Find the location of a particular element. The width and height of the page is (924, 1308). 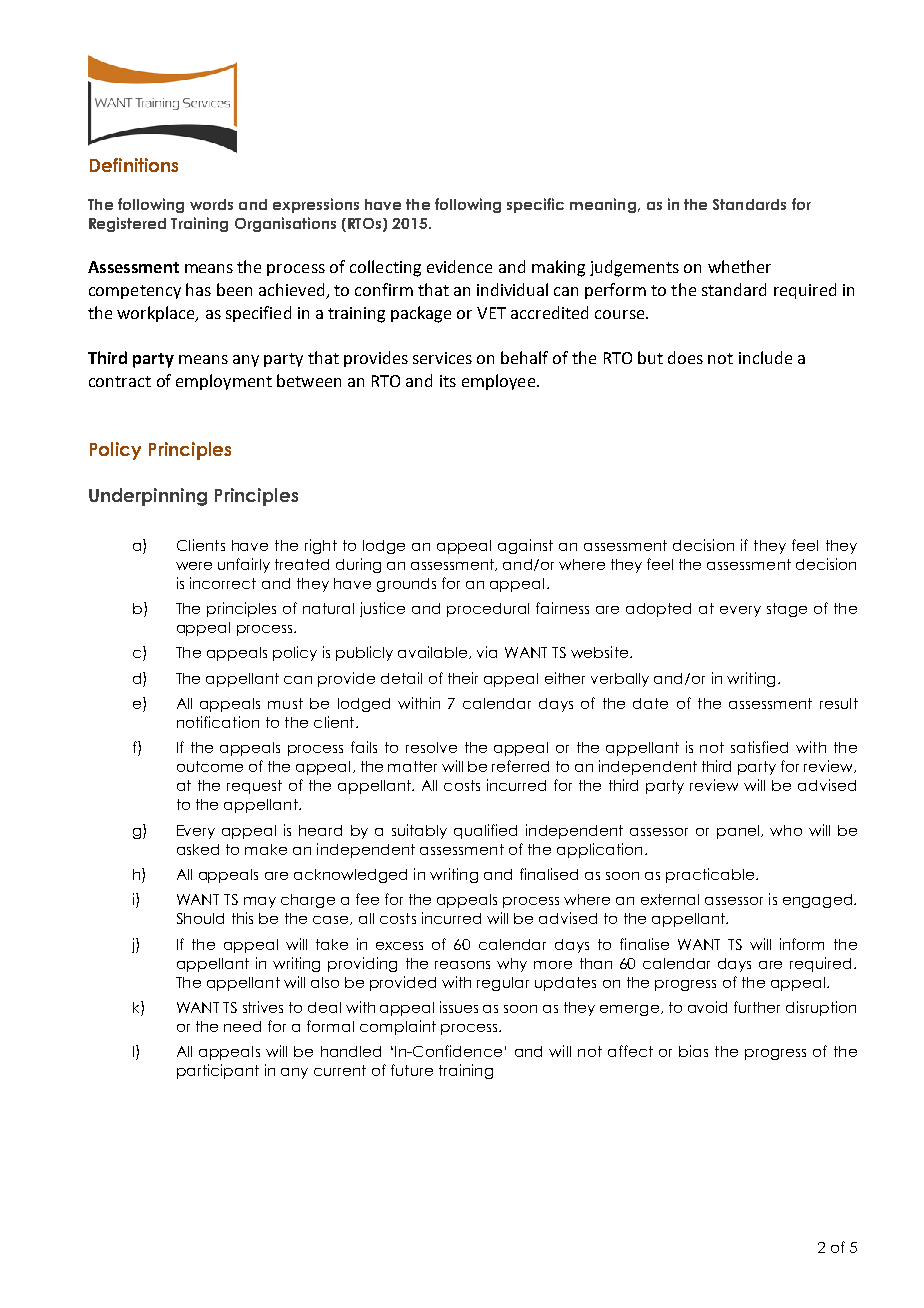

specific is located at coordinates (535, 205).
